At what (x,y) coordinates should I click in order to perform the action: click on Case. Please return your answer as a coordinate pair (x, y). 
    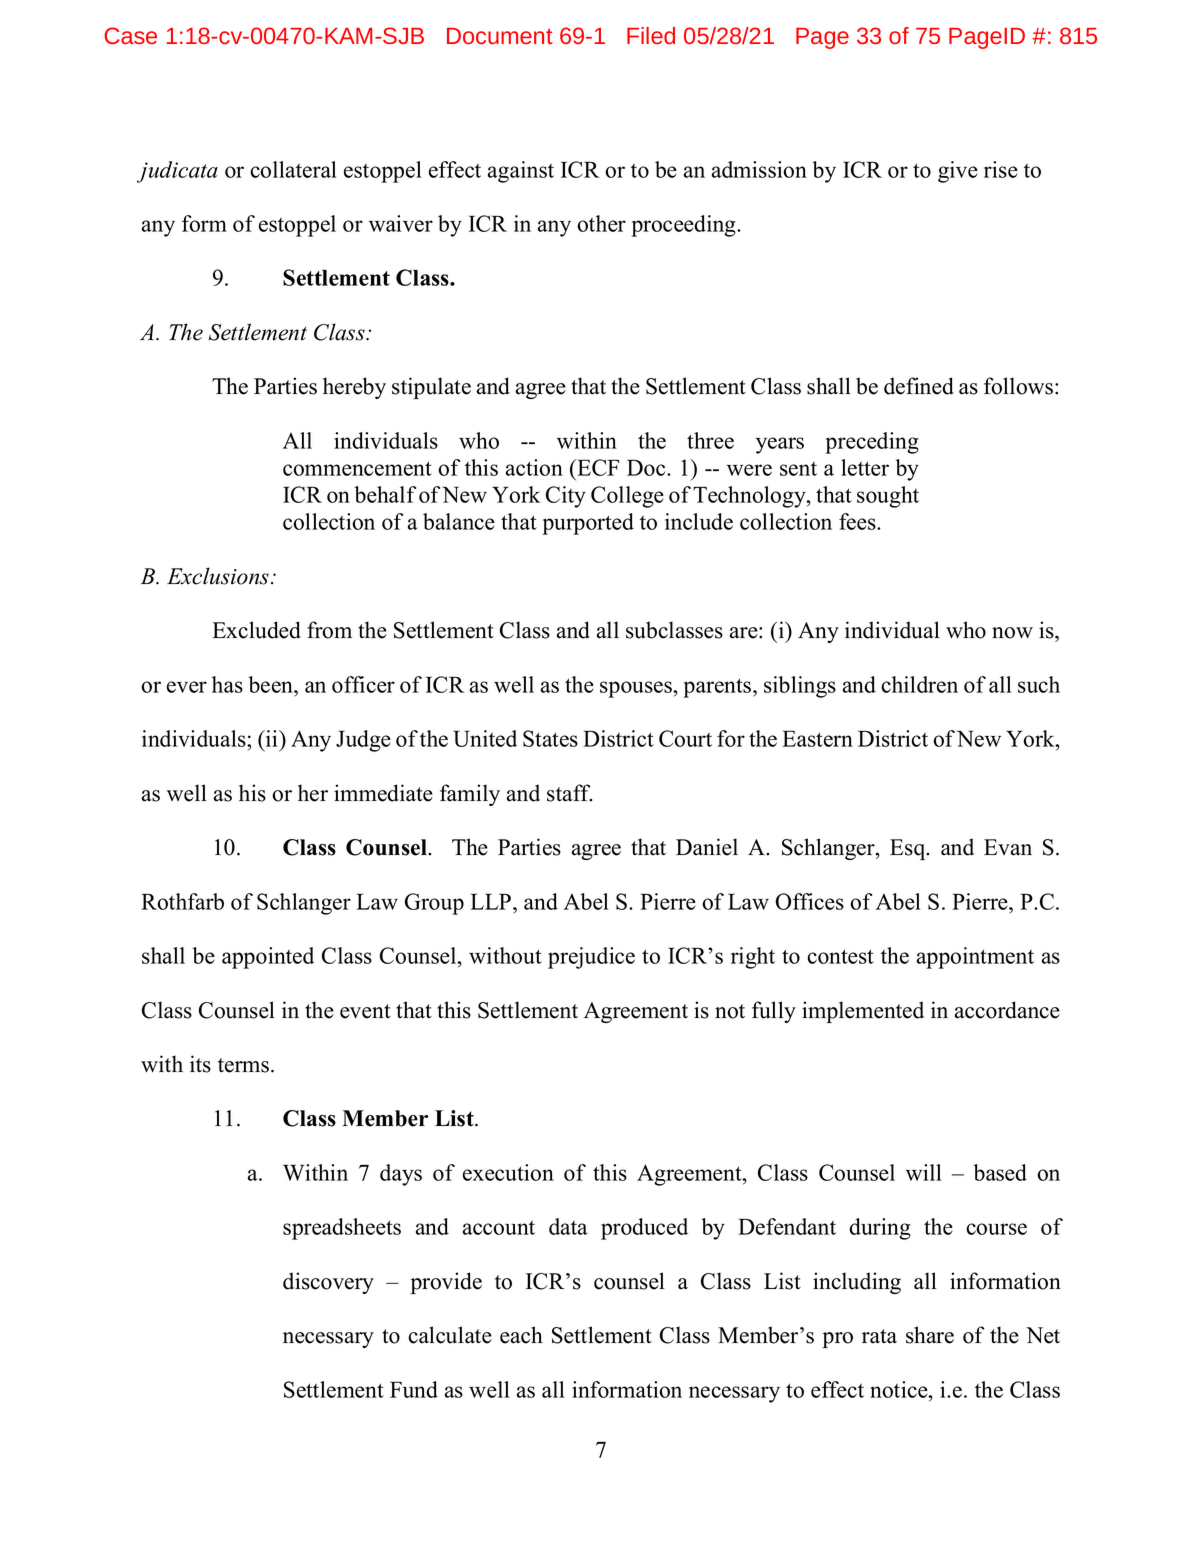
    Looking at the image, I should click on (130, 35).
